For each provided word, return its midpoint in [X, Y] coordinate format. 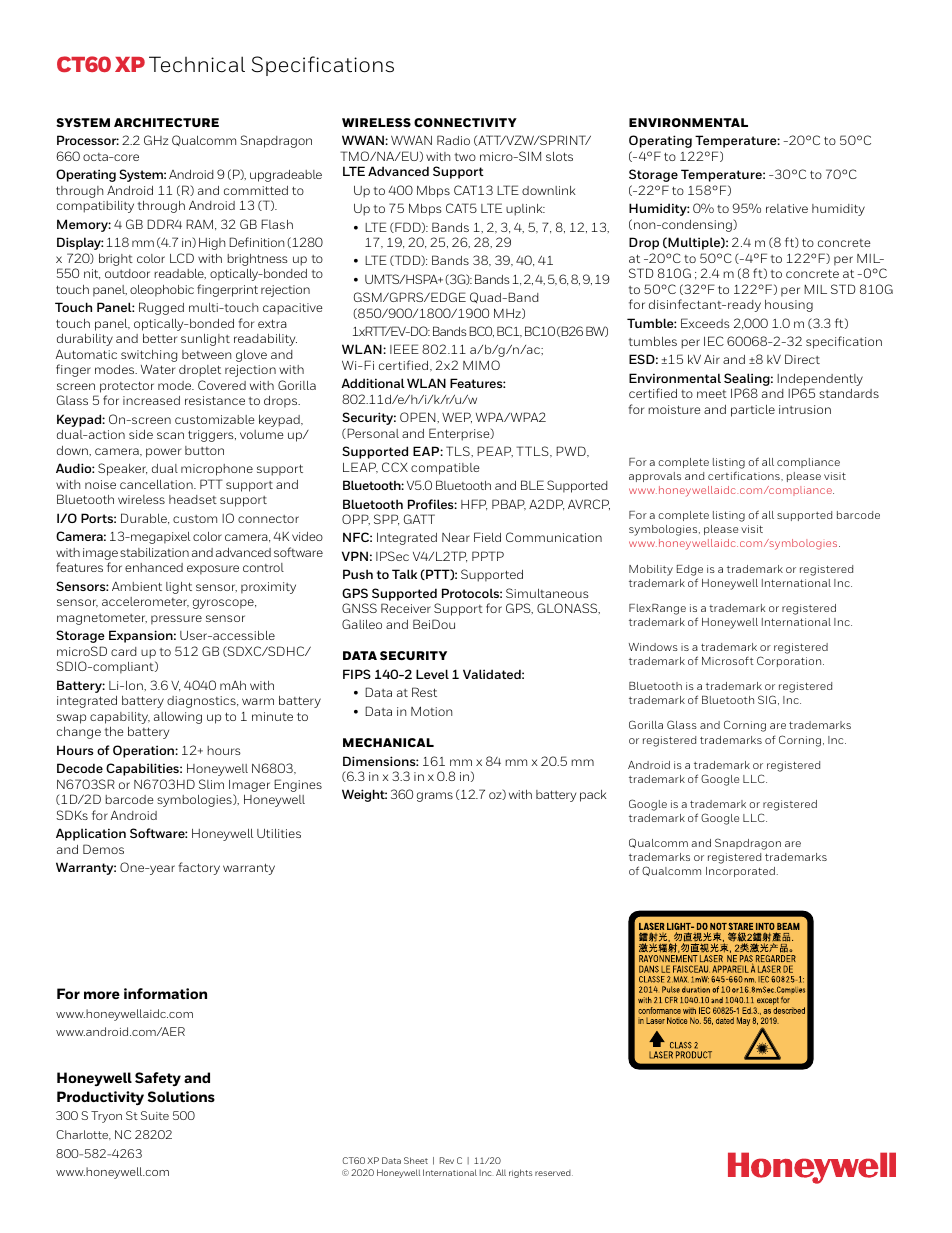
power [163, 453]
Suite [155, 1115]
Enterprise [460, 434]
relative [787, 208]
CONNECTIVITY [465, 122]
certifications [745, 475]
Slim [211, 784]
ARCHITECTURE [166, 122]
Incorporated [740, 872]
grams [435, 797]
